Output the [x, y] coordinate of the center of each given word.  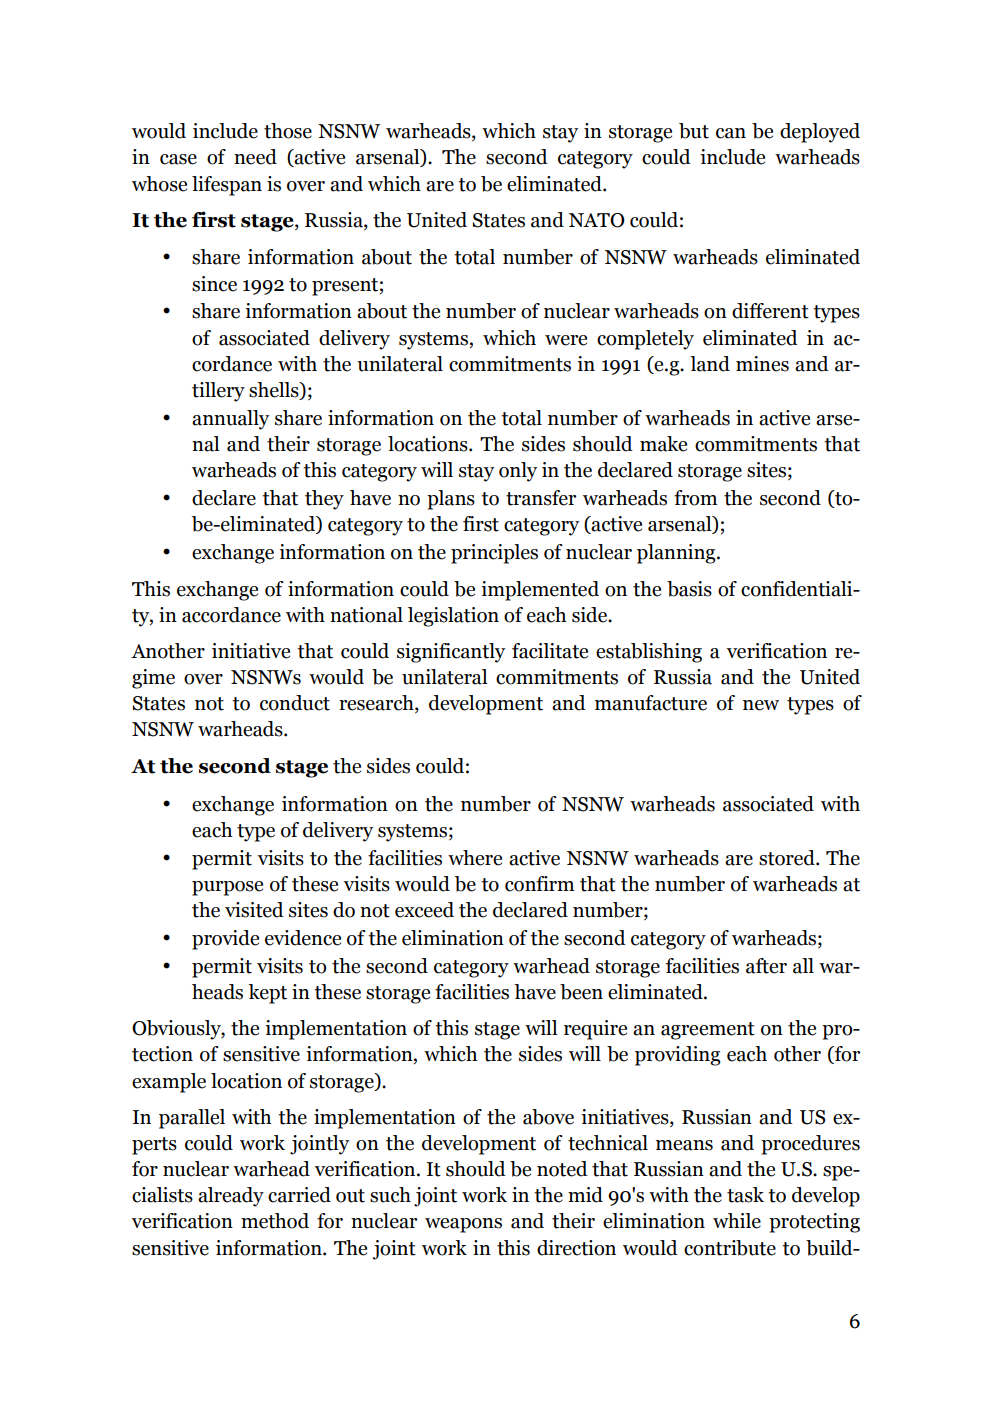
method [275, 1221]
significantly [451, 653]
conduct [295, 703]
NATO [597, 220]
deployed [820, 133]
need [255, 157]
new [761, 705]
